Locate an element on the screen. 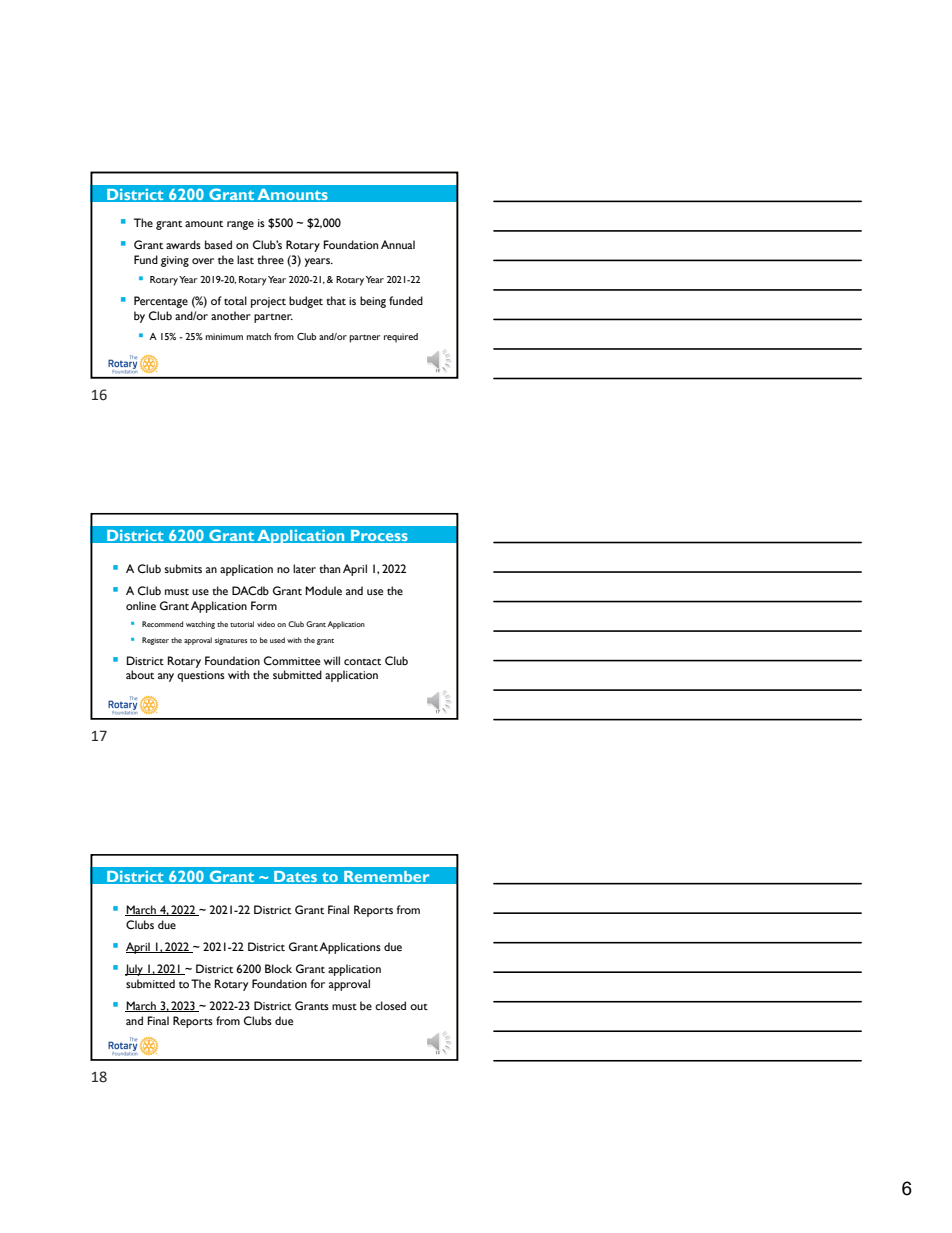  will is located at coordinates (332, 660).
